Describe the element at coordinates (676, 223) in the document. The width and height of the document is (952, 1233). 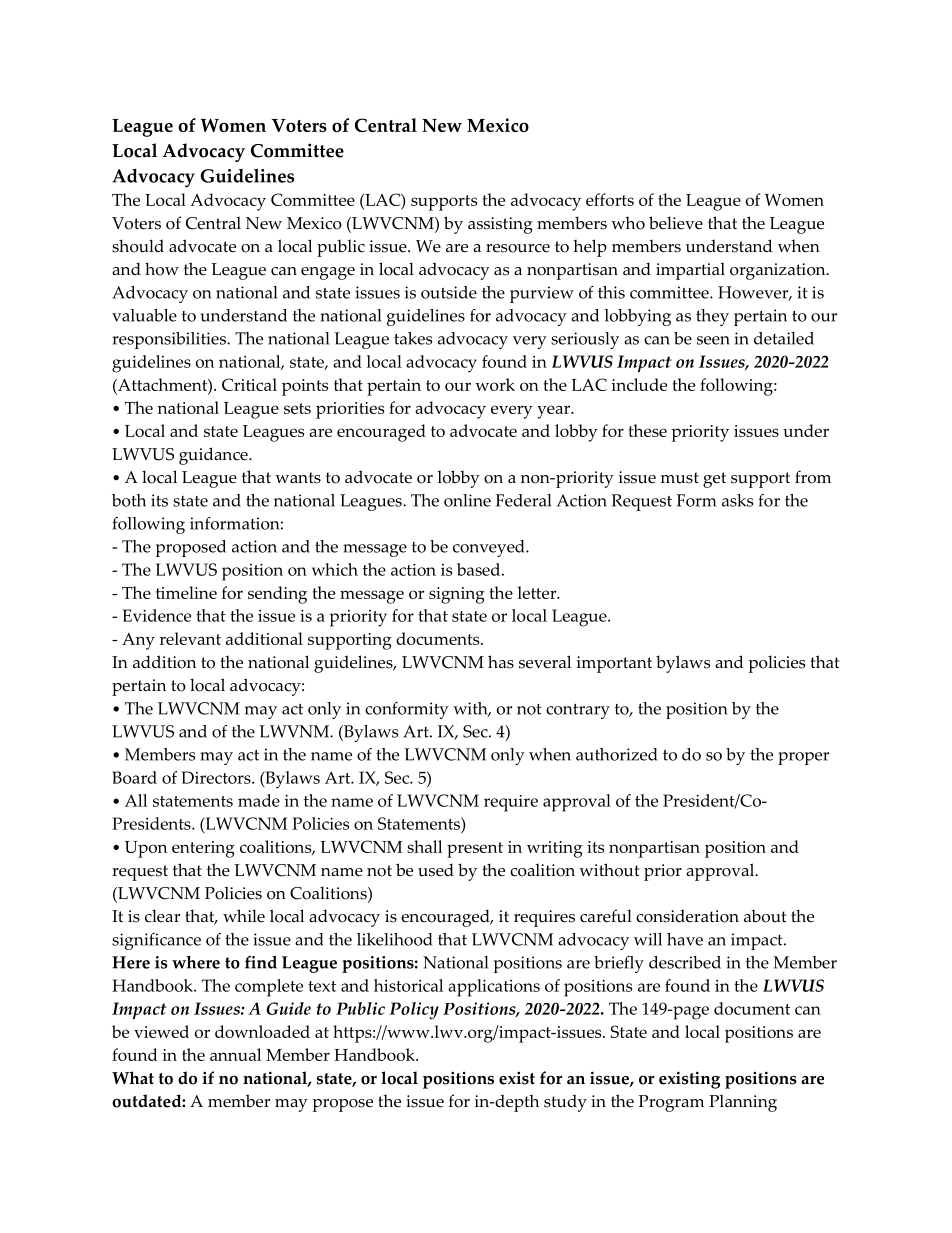
I see `believe` at that location.
